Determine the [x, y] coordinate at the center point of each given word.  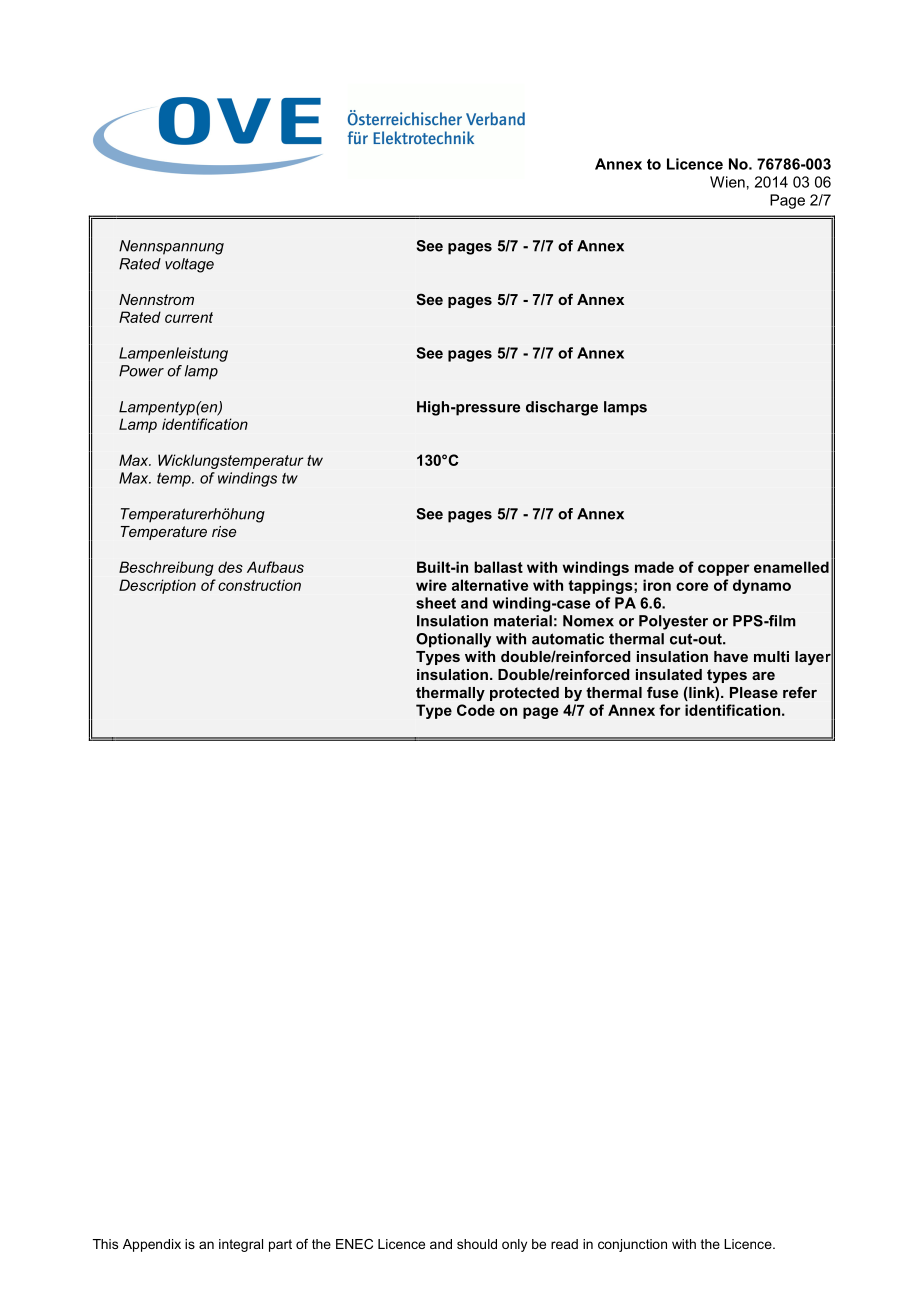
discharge [562, 408]
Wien [727, 182]
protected [524, 694]
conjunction [632, 1245]
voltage [189, 265]
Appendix [152, 1245]
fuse [662, 692]
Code [476, 710]
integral [241, 1245]
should [477, 1244]
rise [224, 531]
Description [157, 586]
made [654, 567]
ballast [498, 567]
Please [754, 692]
